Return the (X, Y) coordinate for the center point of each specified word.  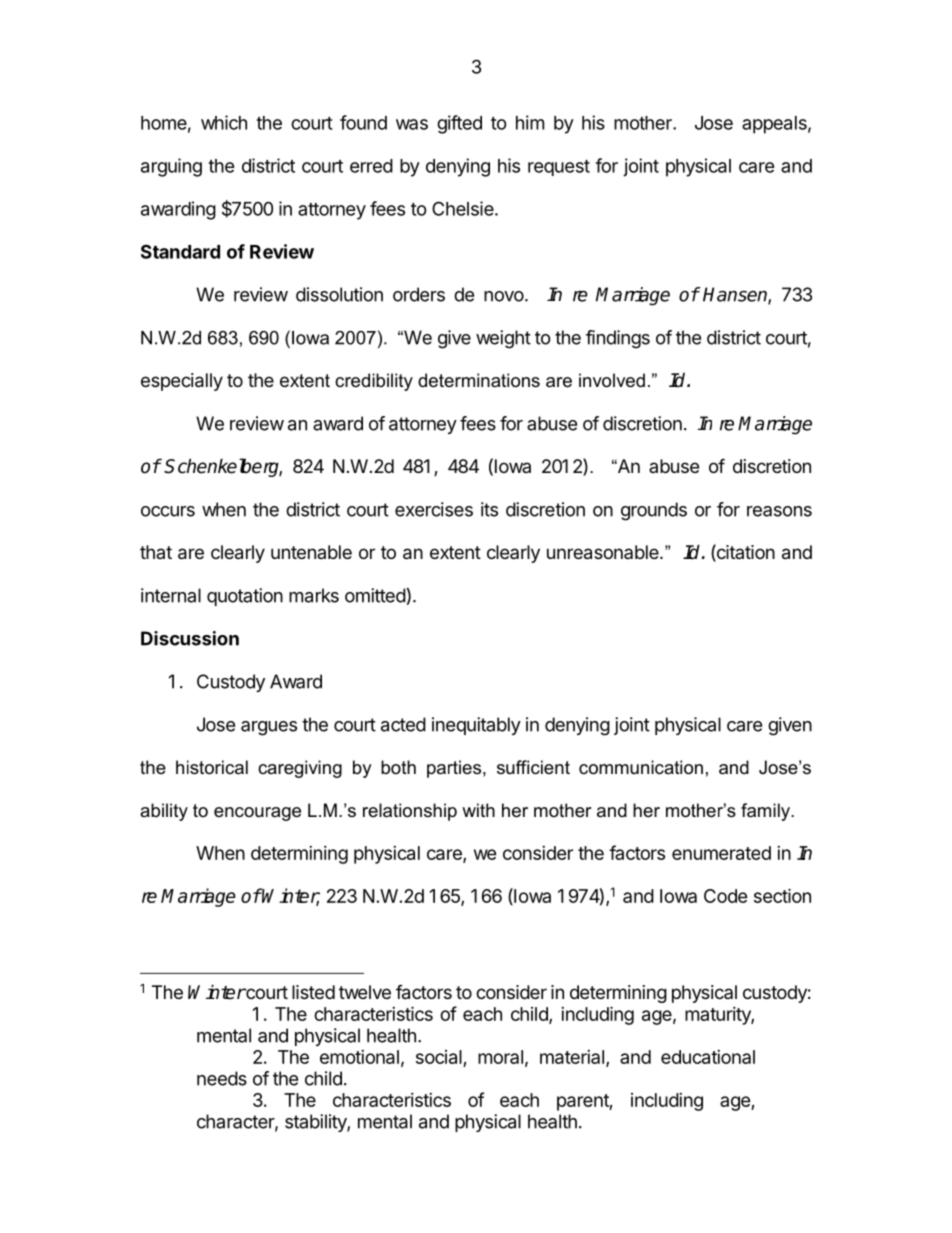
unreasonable (604, 552)
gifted (459, 124)
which (224, 122)
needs (222, 1078)
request (559, 168)
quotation (245, 597)
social (439, 1057)
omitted (375, 595)
